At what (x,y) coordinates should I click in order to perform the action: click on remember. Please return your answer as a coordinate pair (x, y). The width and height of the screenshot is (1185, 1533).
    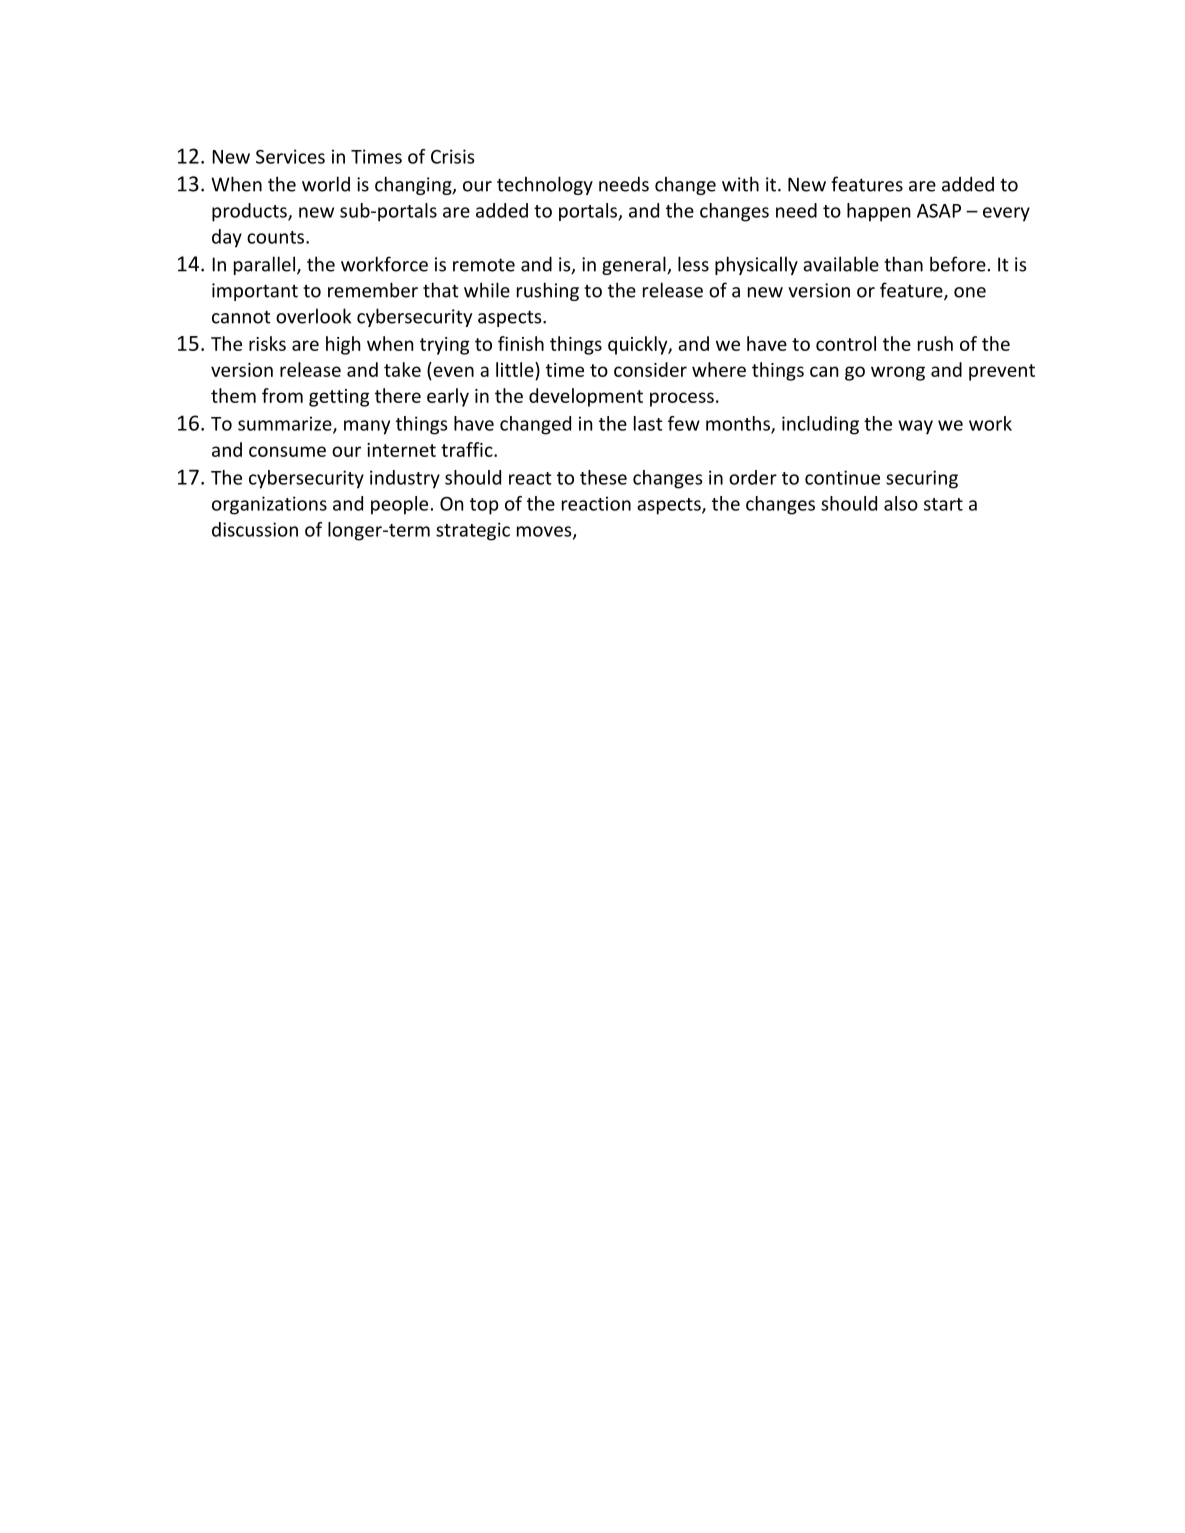
    Looking at the image, I should click on (373, 290).
